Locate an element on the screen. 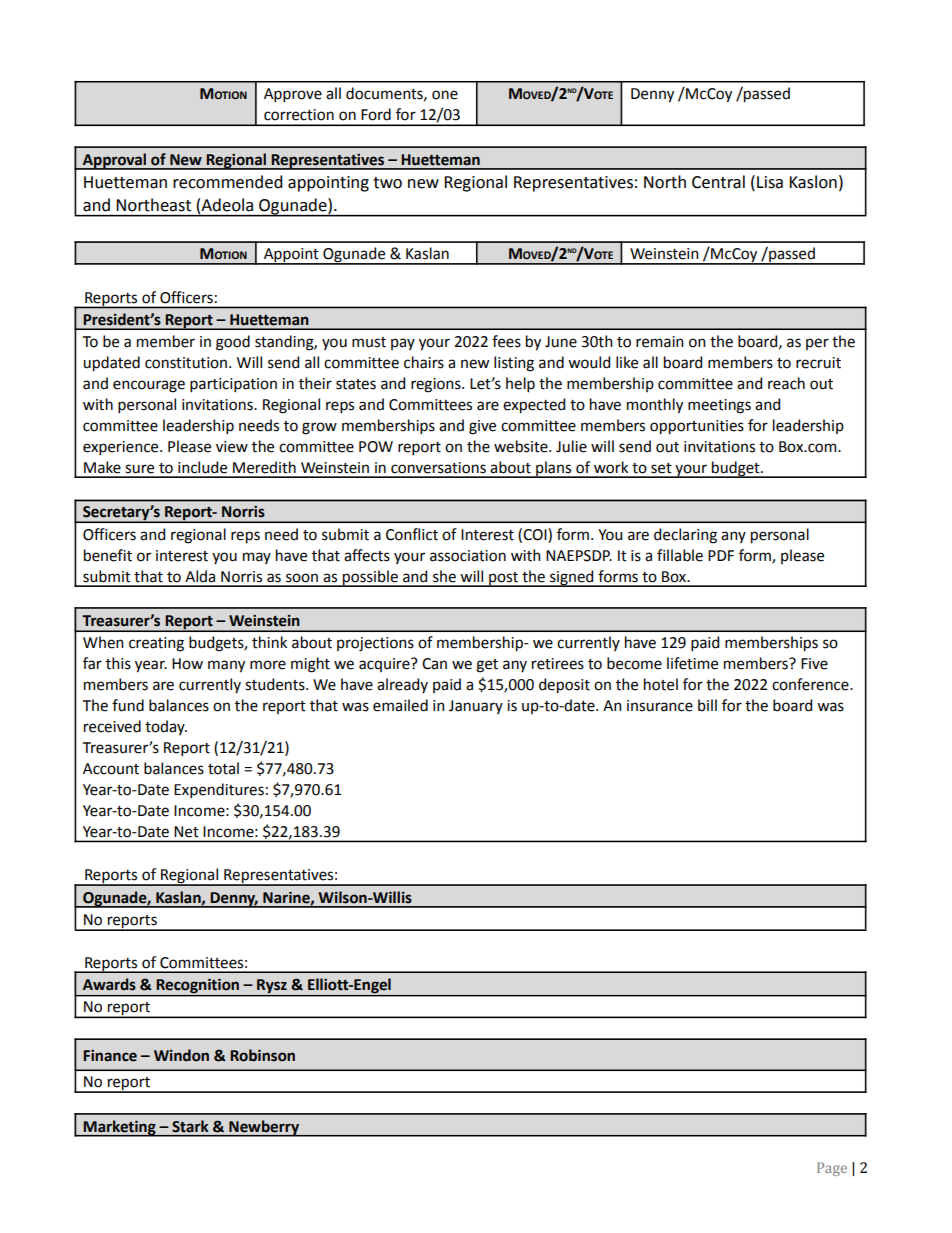 The image size is (952, 1233). opportunities is located at coordinates (697, 427).
